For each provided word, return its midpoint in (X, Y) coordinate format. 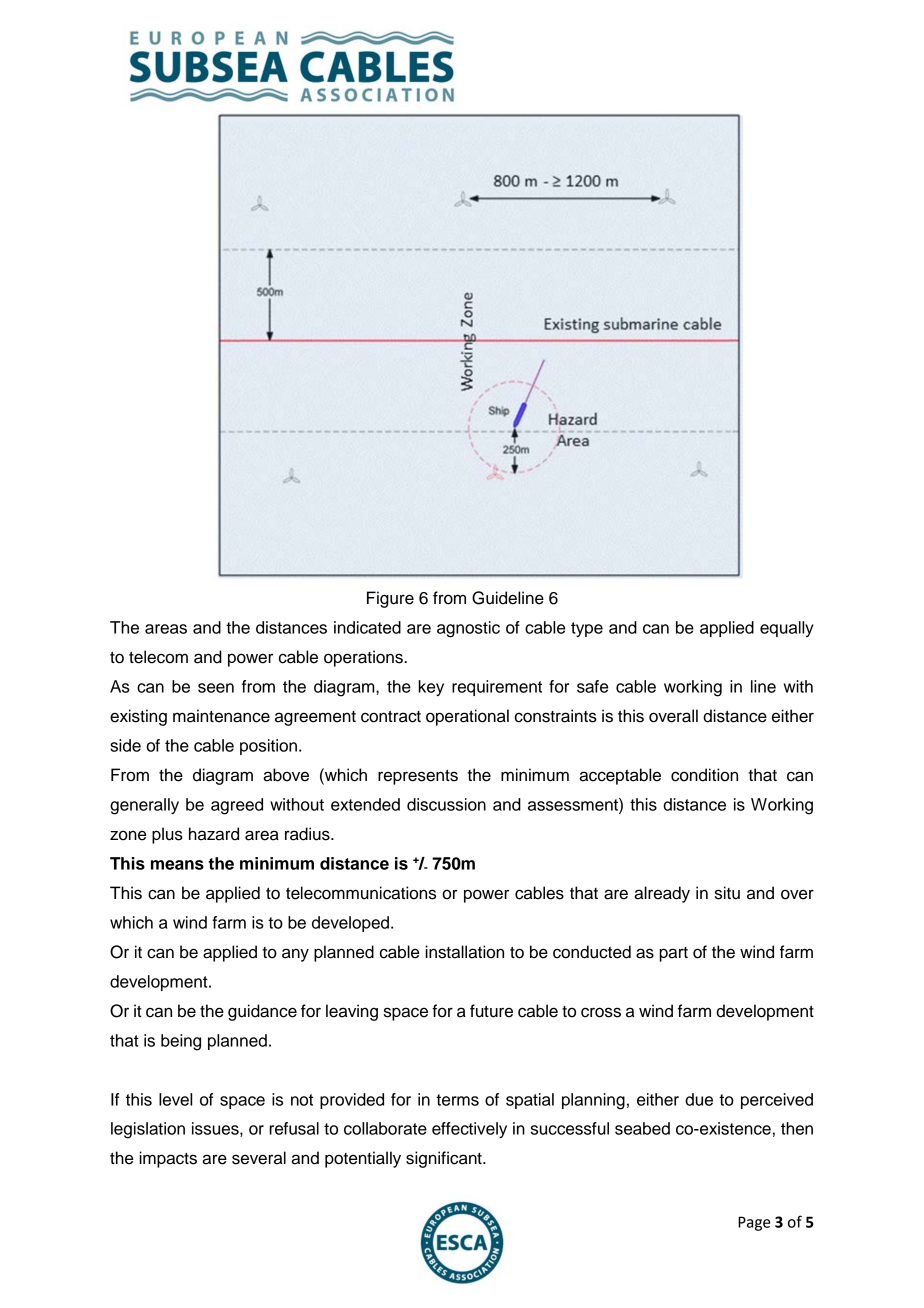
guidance (262, 1012)
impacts (168, 1159)
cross (601, 1012)
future (491, 1011)
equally (787, 629)
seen (216, 688)
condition (704, 775)
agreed (237, 806)
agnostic (468, 629)
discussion (446, 804)
